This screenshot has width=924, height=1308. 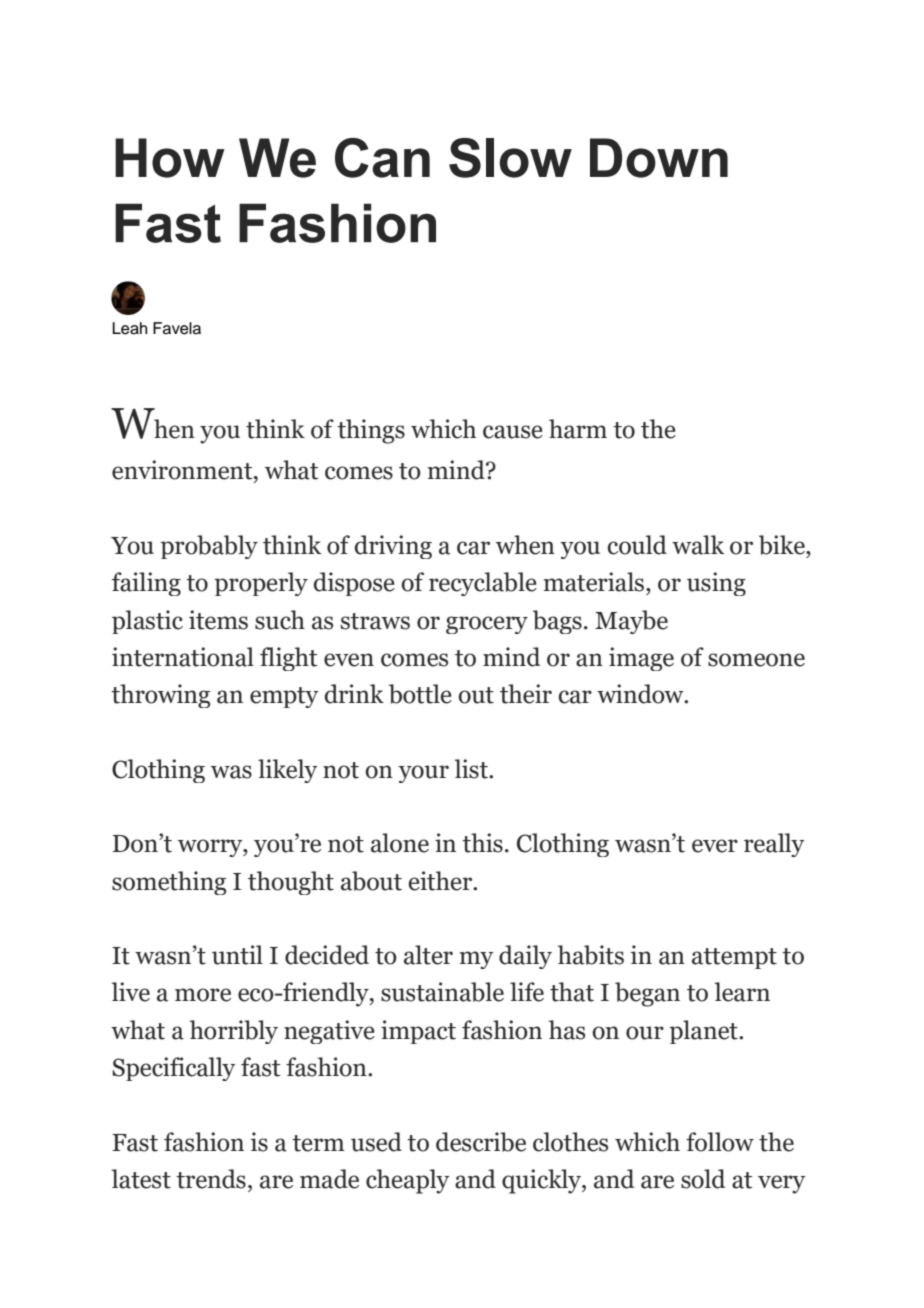 What do you see at coordinates (170, 158) in the screenshot?
I see `How` at bounding box center [170, 158].
